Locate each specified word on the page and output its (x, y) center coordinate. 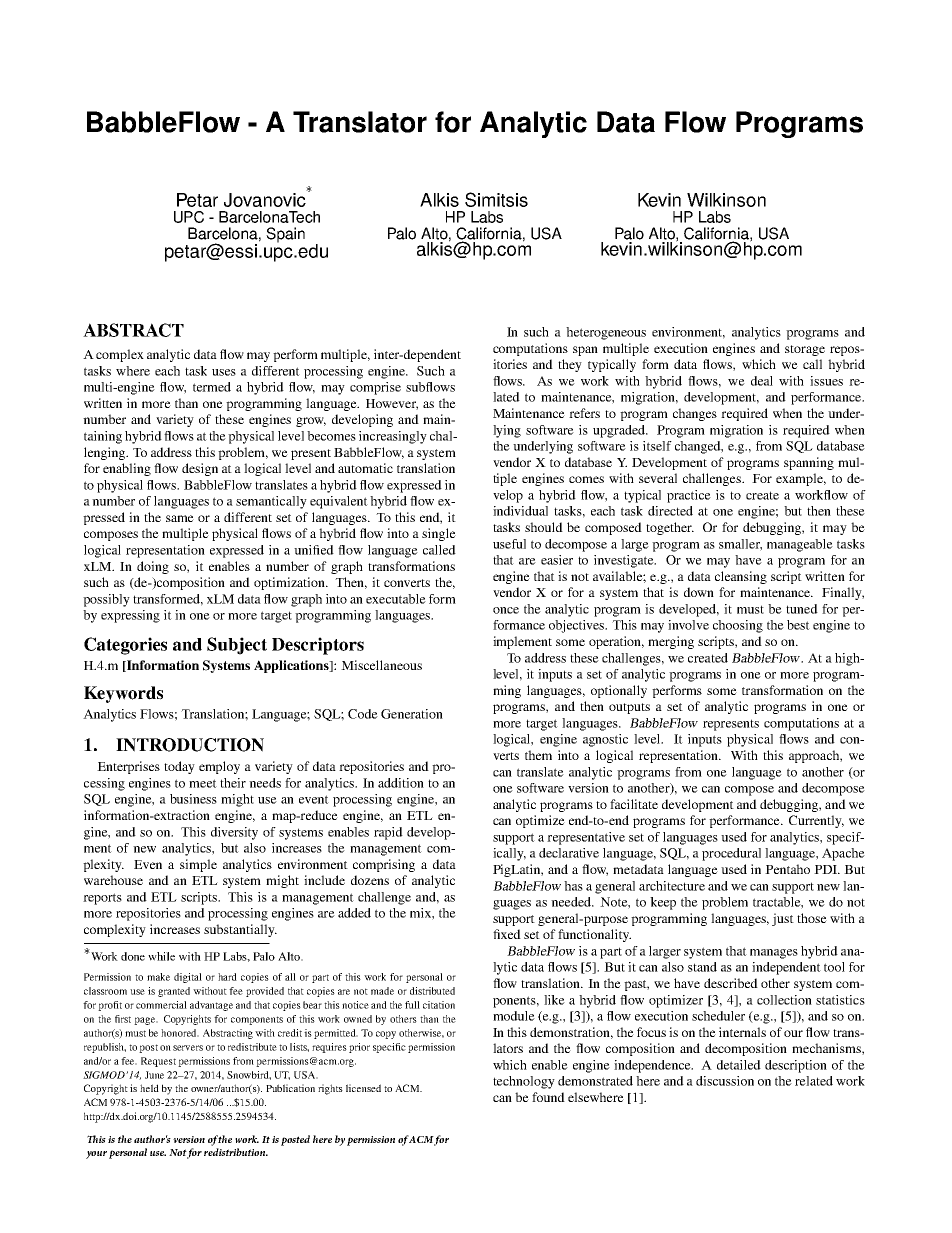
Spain (285, 235)
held (149, 1088)
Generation (412, 714)
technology (524, 1082)
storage (805, 350)
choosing (738, 626)
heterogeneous (606, 333)
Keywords (123, 694)
